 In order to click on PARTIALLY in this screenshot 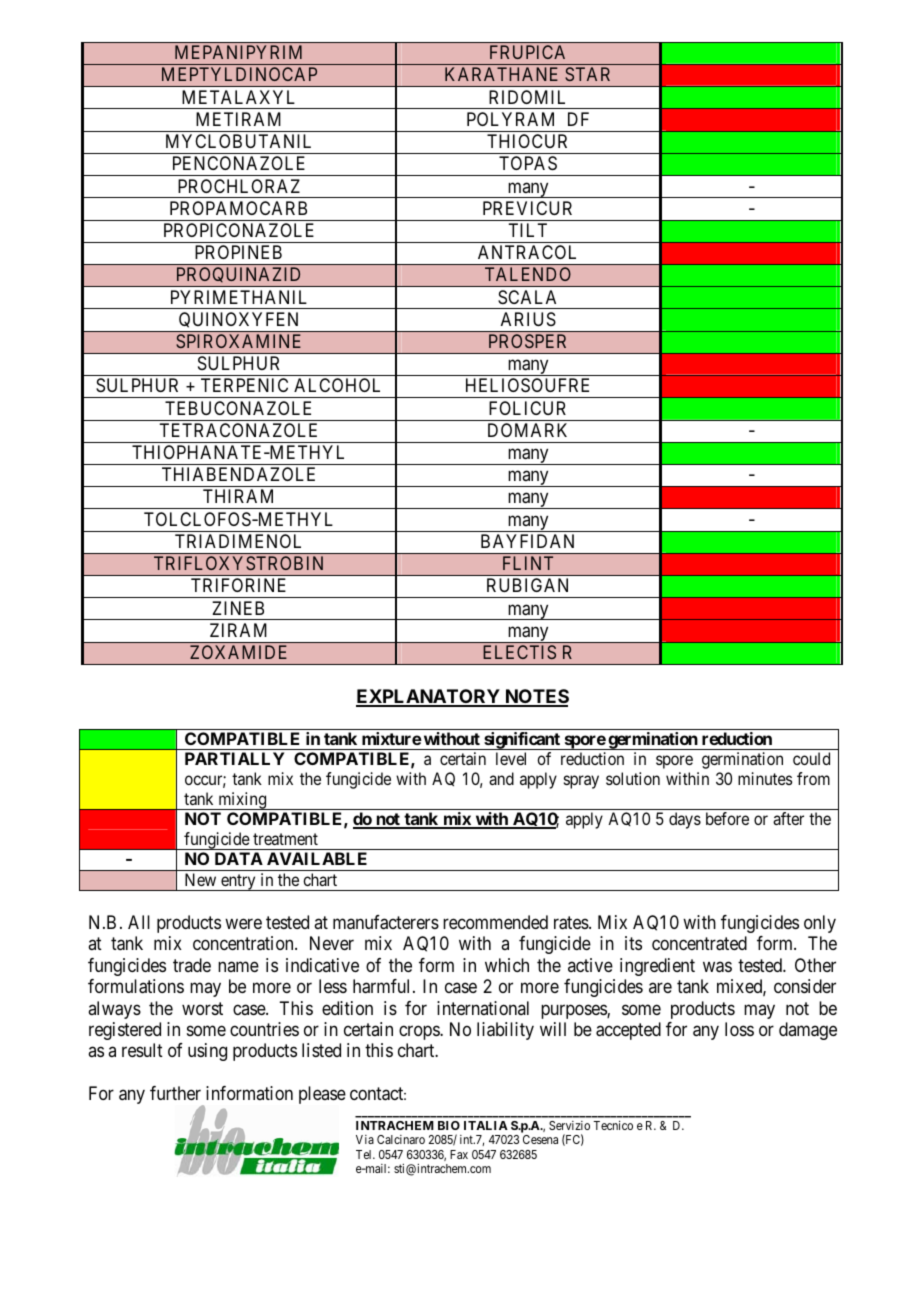, I will do `click(234, 758)`.
